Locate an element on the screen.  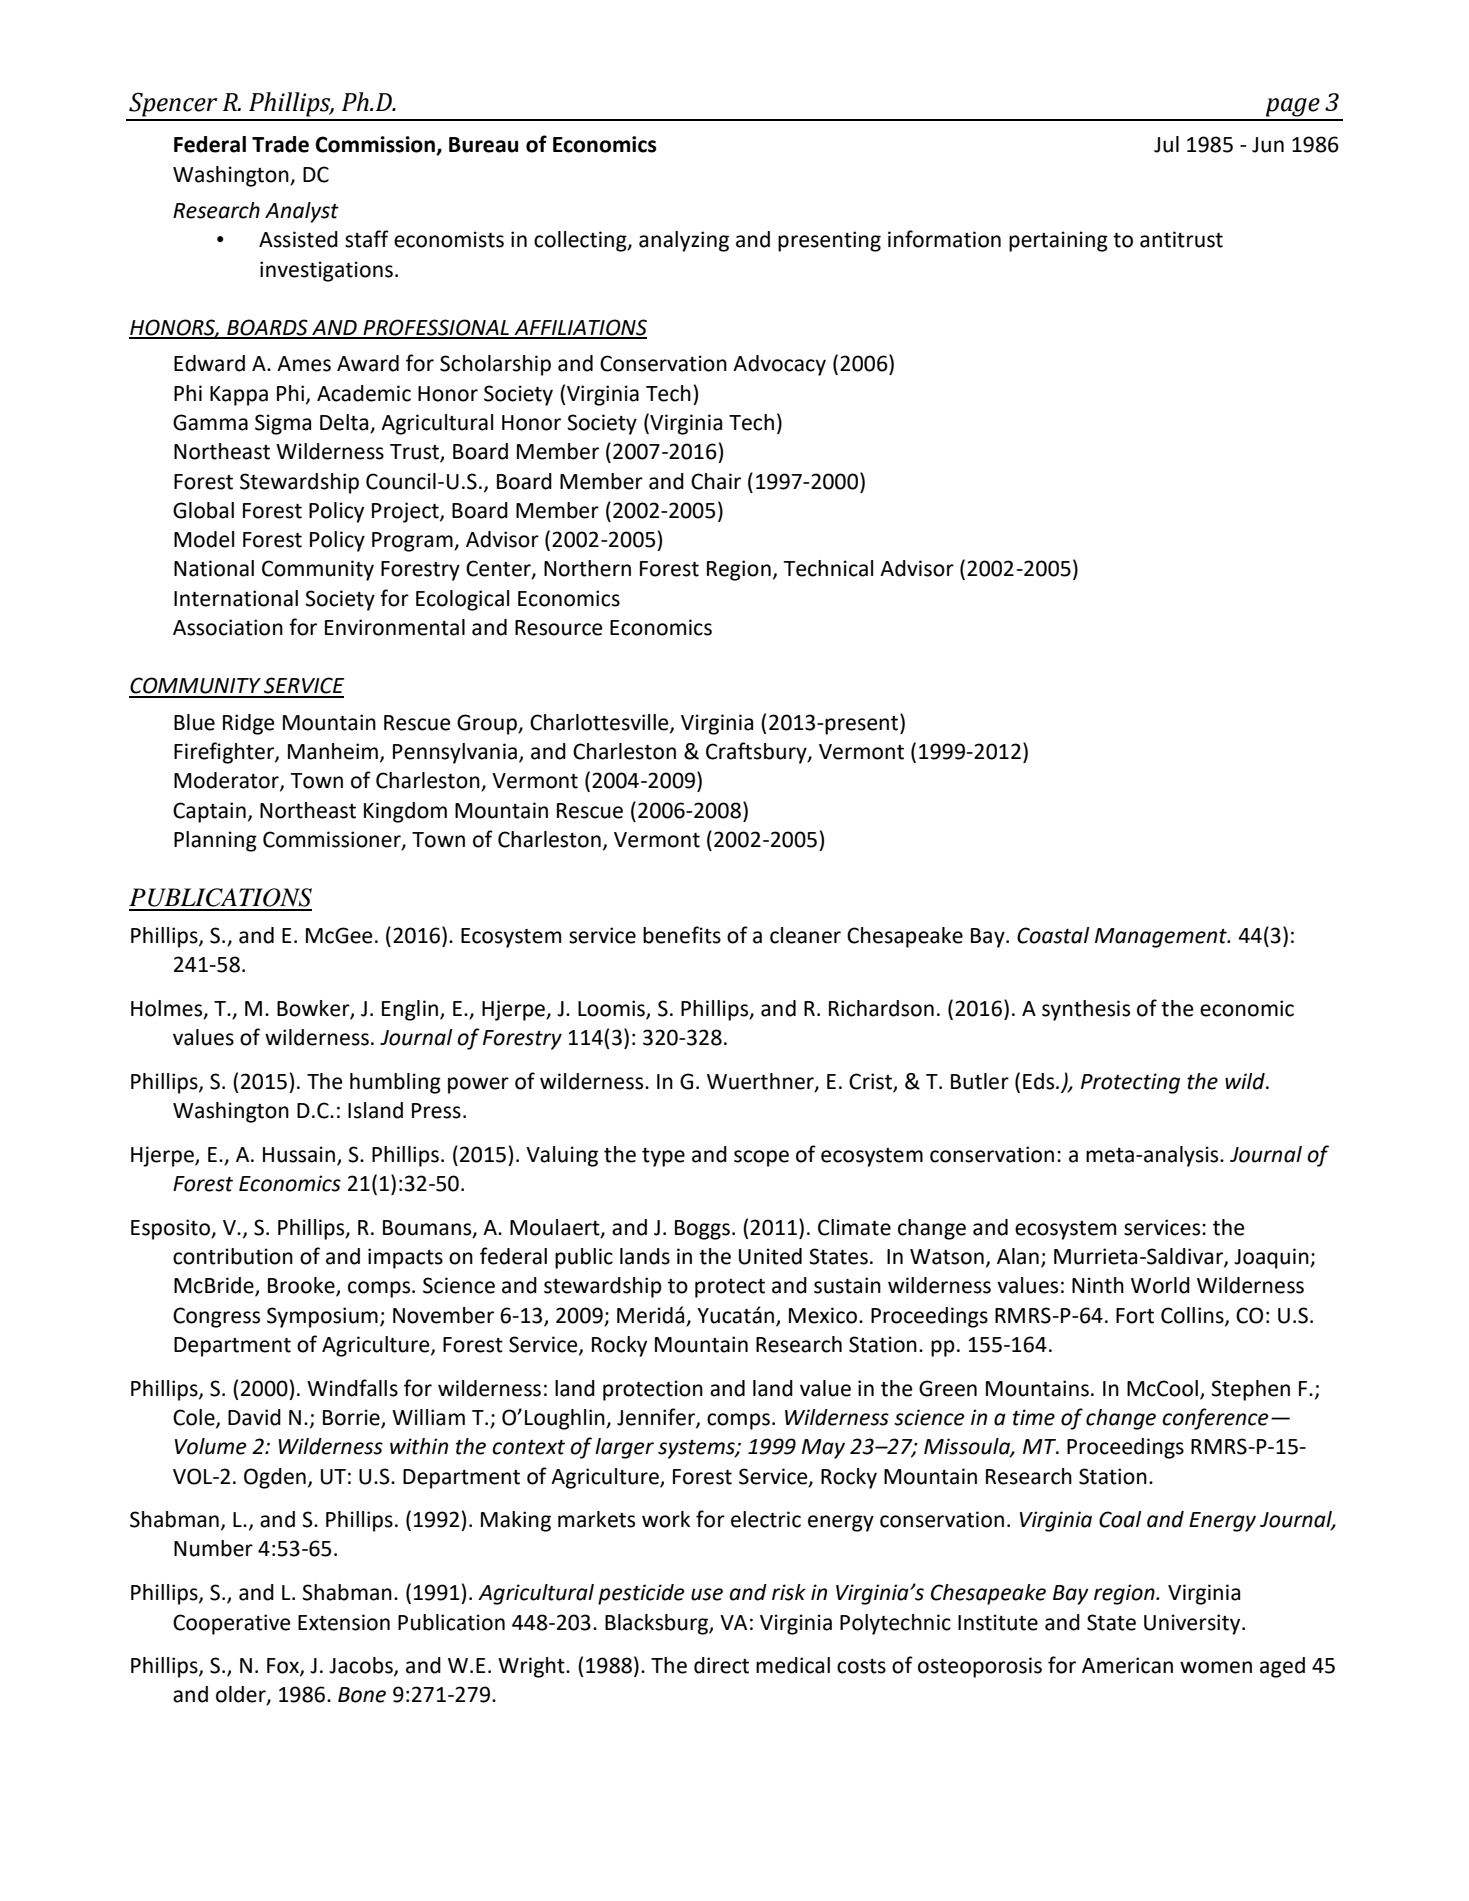
American is located at coordinates (1127, 1665).
